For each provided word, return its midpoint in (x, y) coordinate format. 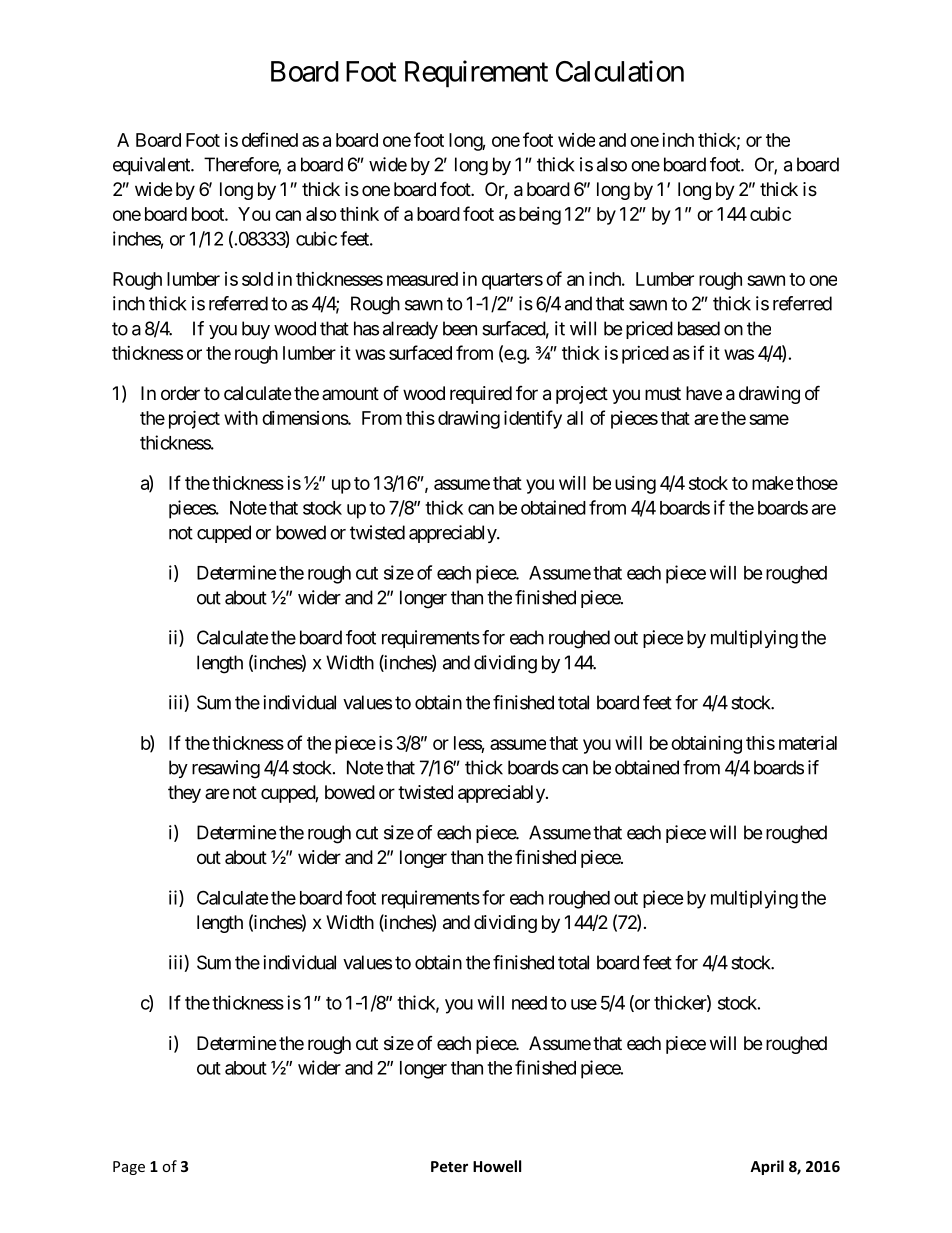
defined (270, 139)
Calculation (620, 71)
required (481, 395)
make (772, 483)
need (529, 1003)
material (808, 743)
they (184, 794)
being (540, 216)
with (241, 417)
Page (129, 1168)
